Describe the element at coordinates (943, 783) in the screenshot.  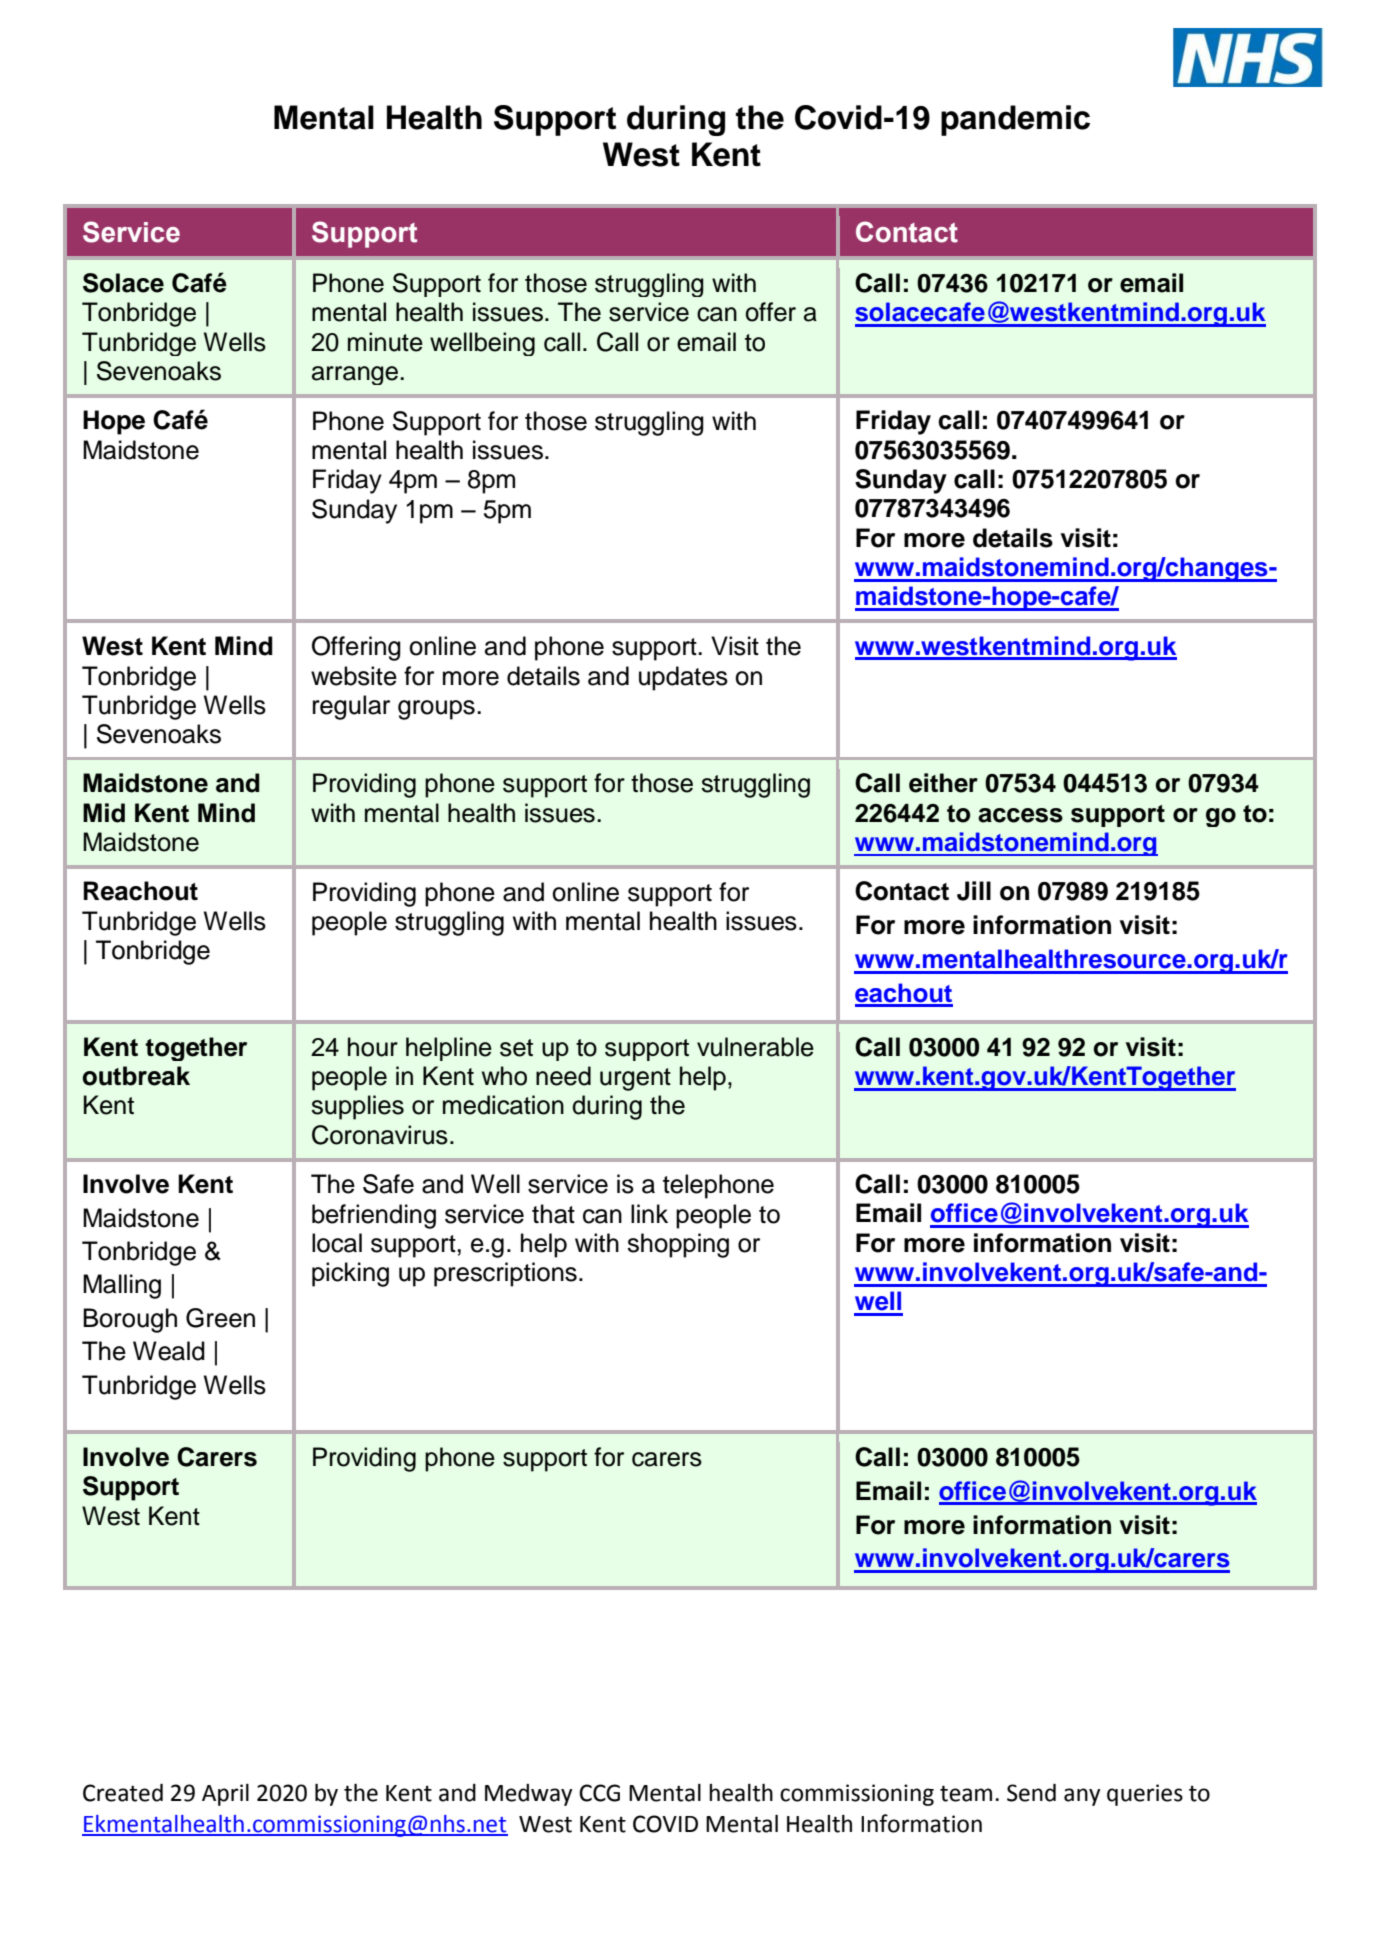
I see `either` at that location.
